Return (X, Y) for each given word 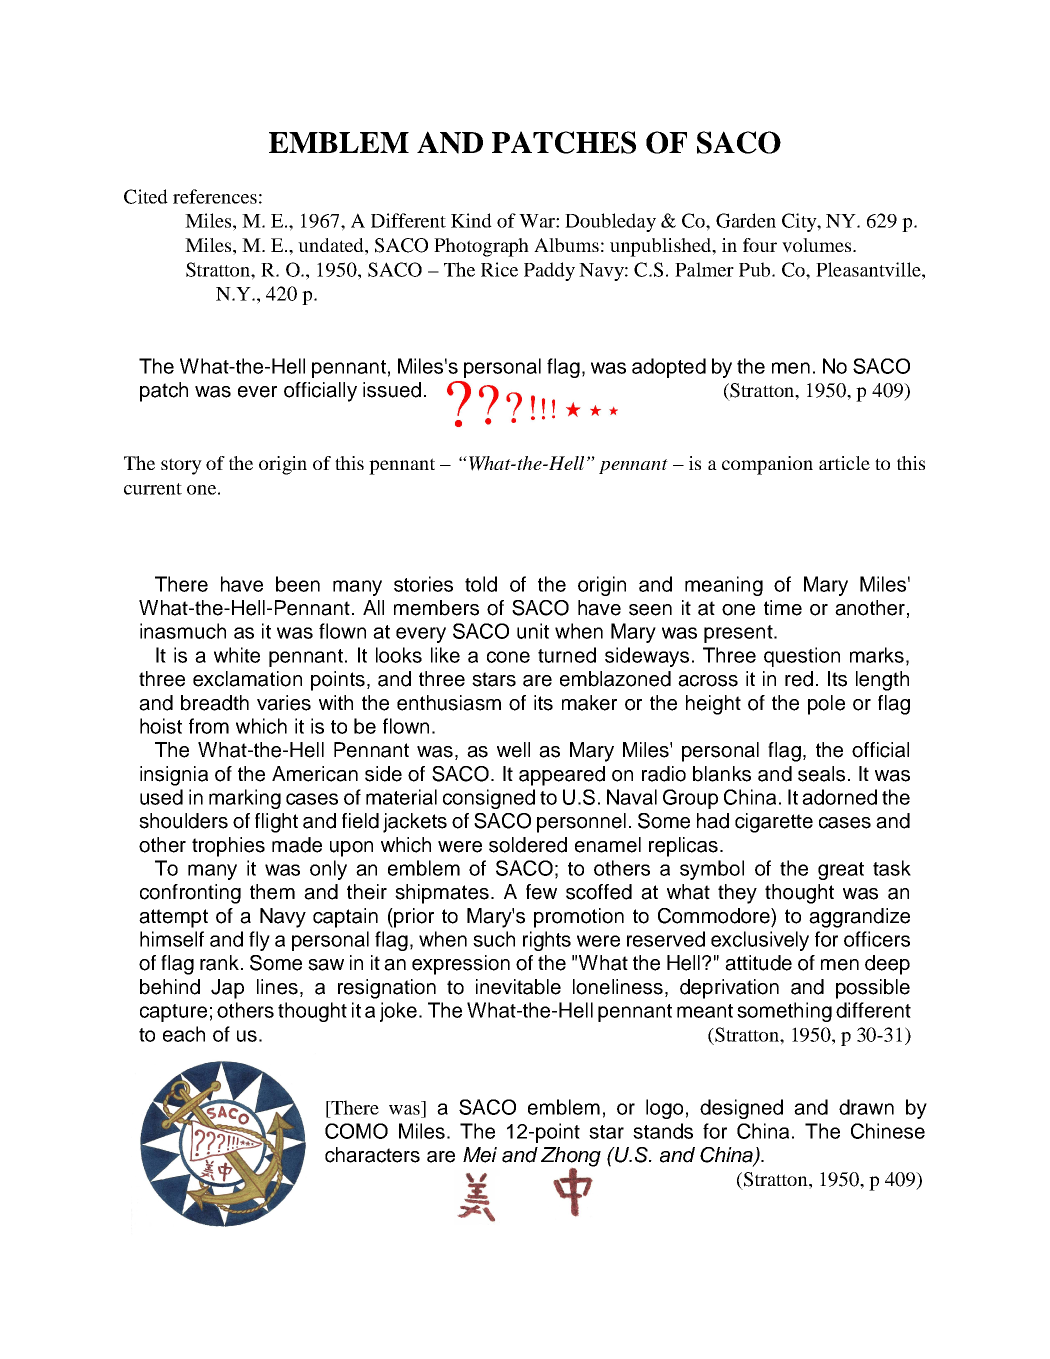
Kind (471, 220)
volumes (818, 245)
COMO (356, 1131)
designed (741, 1109)
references (215, 196)
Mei (480, 1155)
